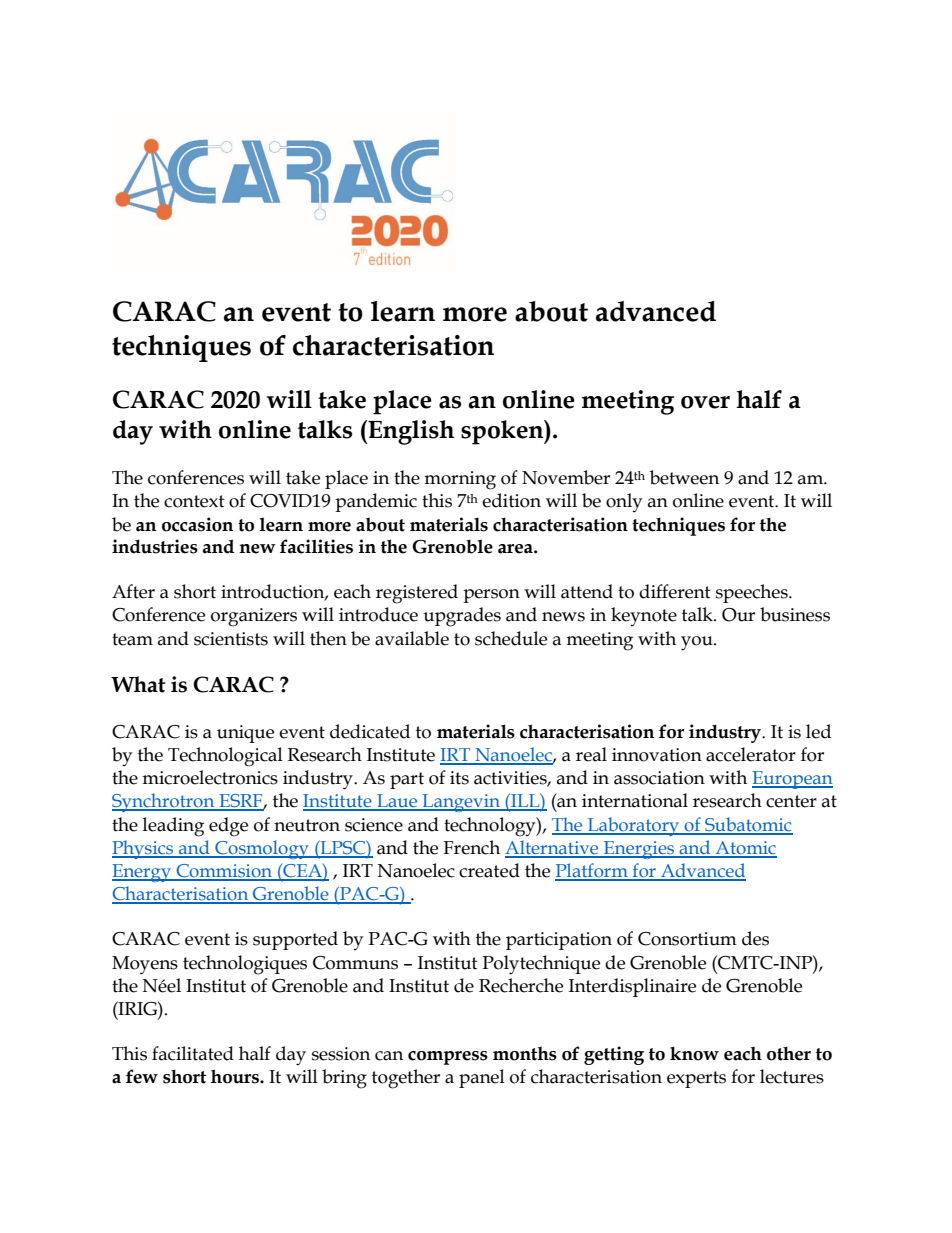 The image size is (952, 1233). I want to click on English, so click(410, 432).
